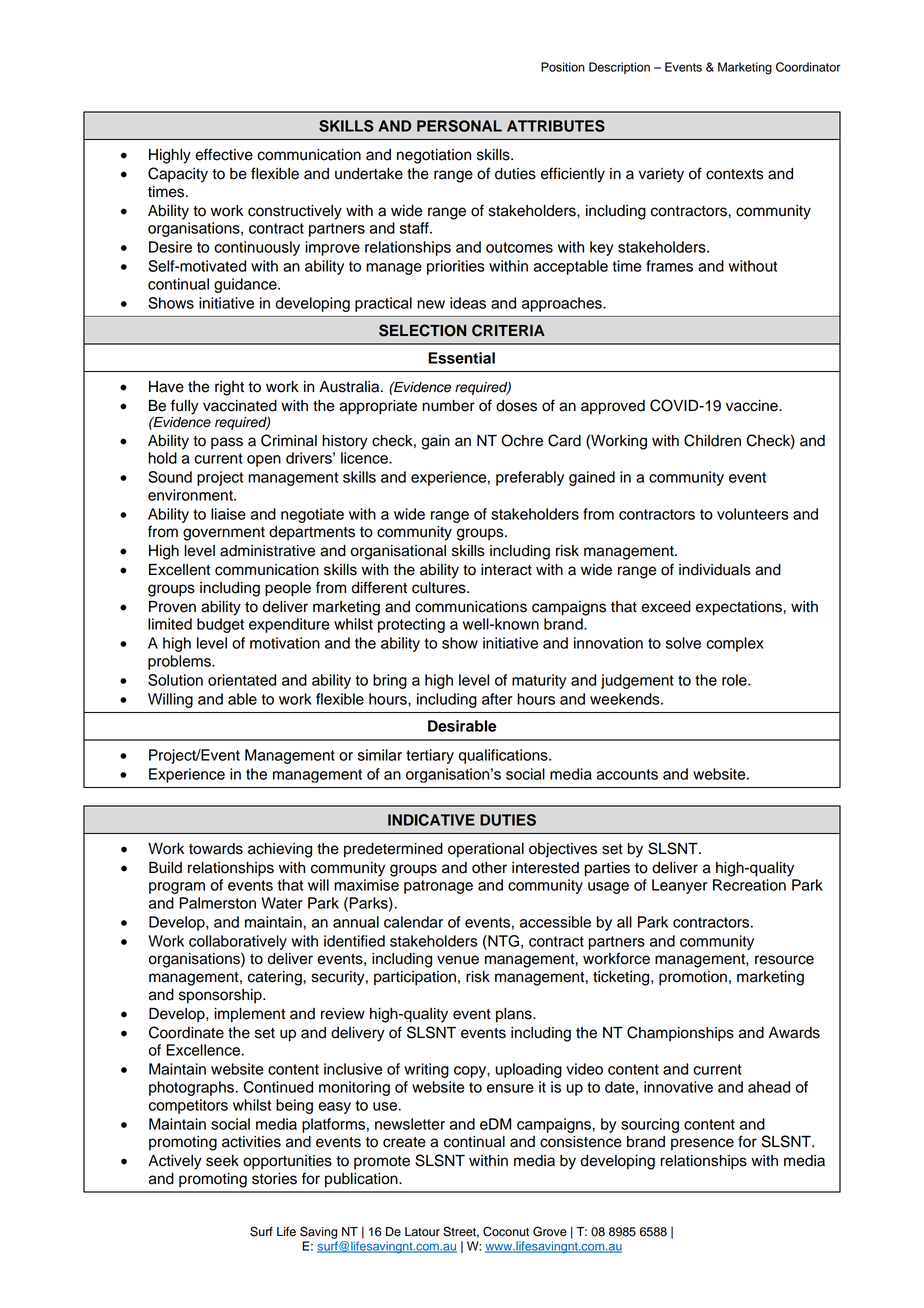  What do you see at coordinates (459, 126) in the screenshot?
I see `PERSONAL` at bounding box center [459, 126].
